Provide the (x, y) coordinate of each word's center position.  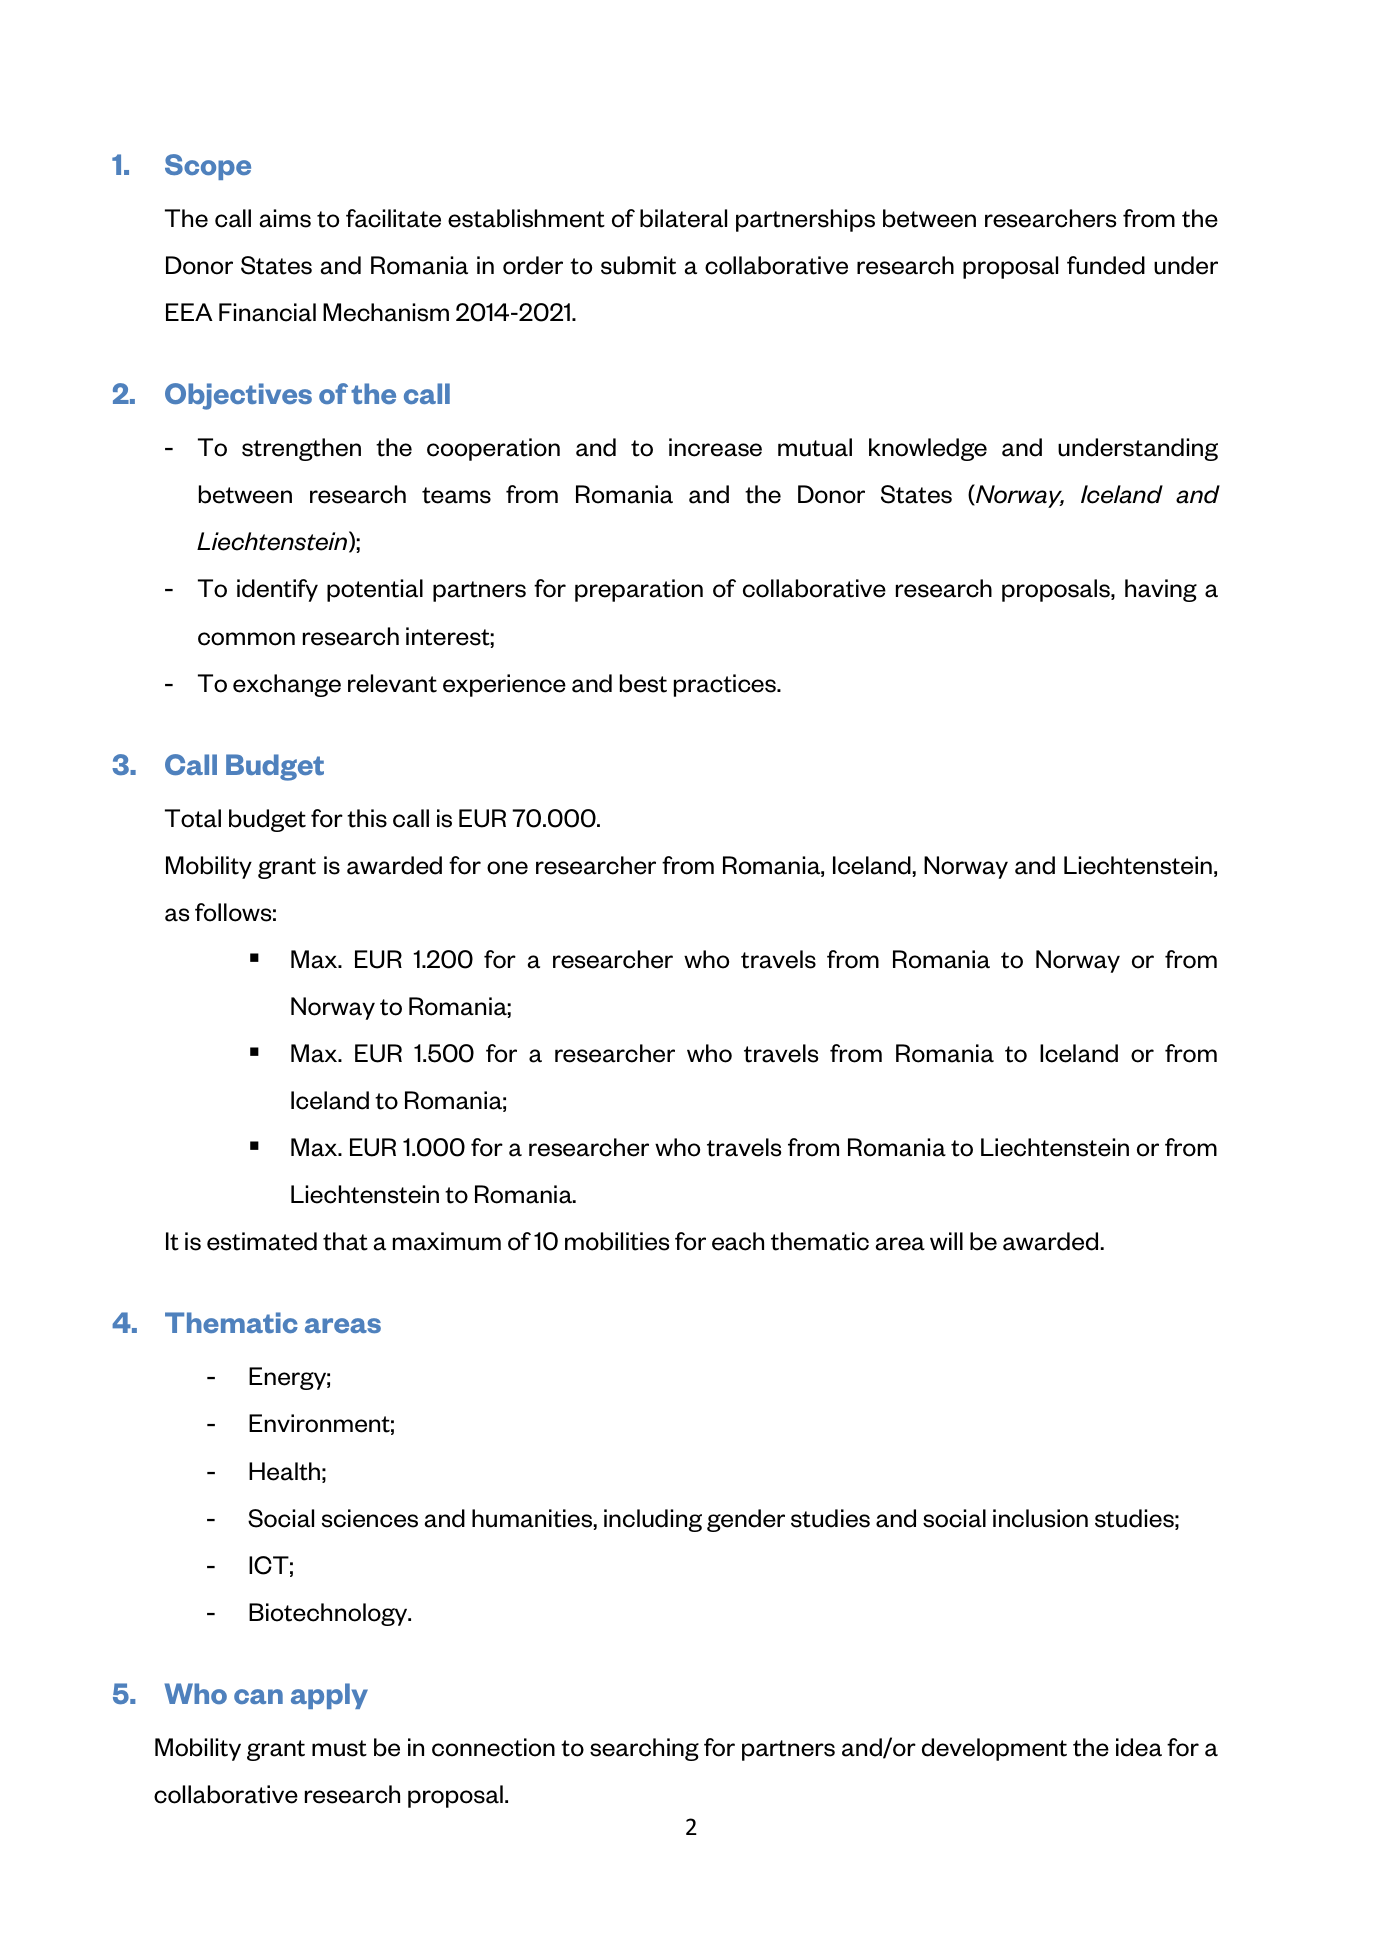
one (507, 868)
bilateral (683, 218)
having (1161, 590)
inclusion (1040, 1518)
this (367, 818)
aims (285, 218)
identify (277, 590)
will (946, 1241)
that (345, 1241)
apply (329, 1696)
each (738, 1241)
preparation (639, 590)
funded (1106, 265)
